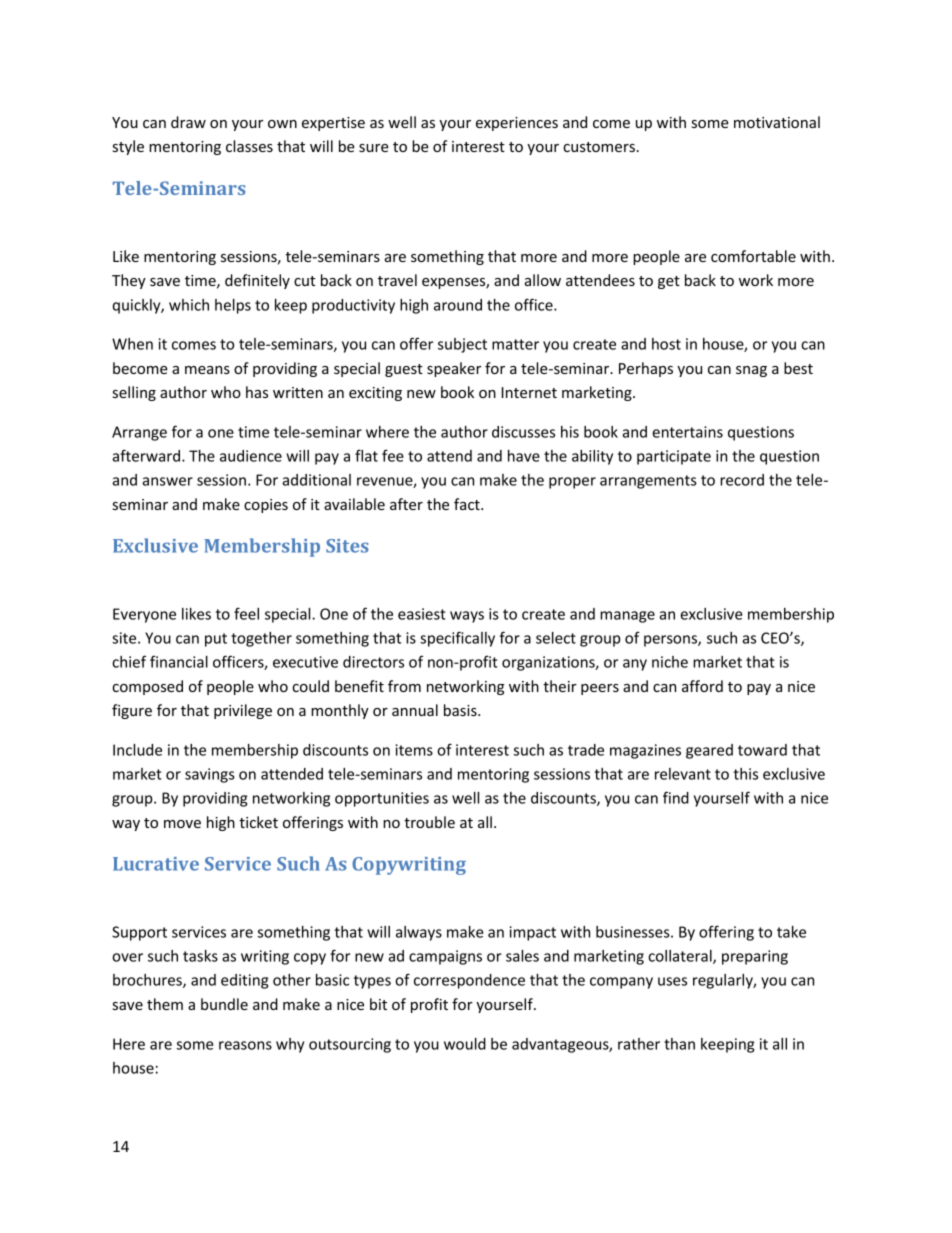 The height and width of the document is (1233, 952). Describe the element at coordinates (517, 124) in the document. I see `experiences` at that location.
